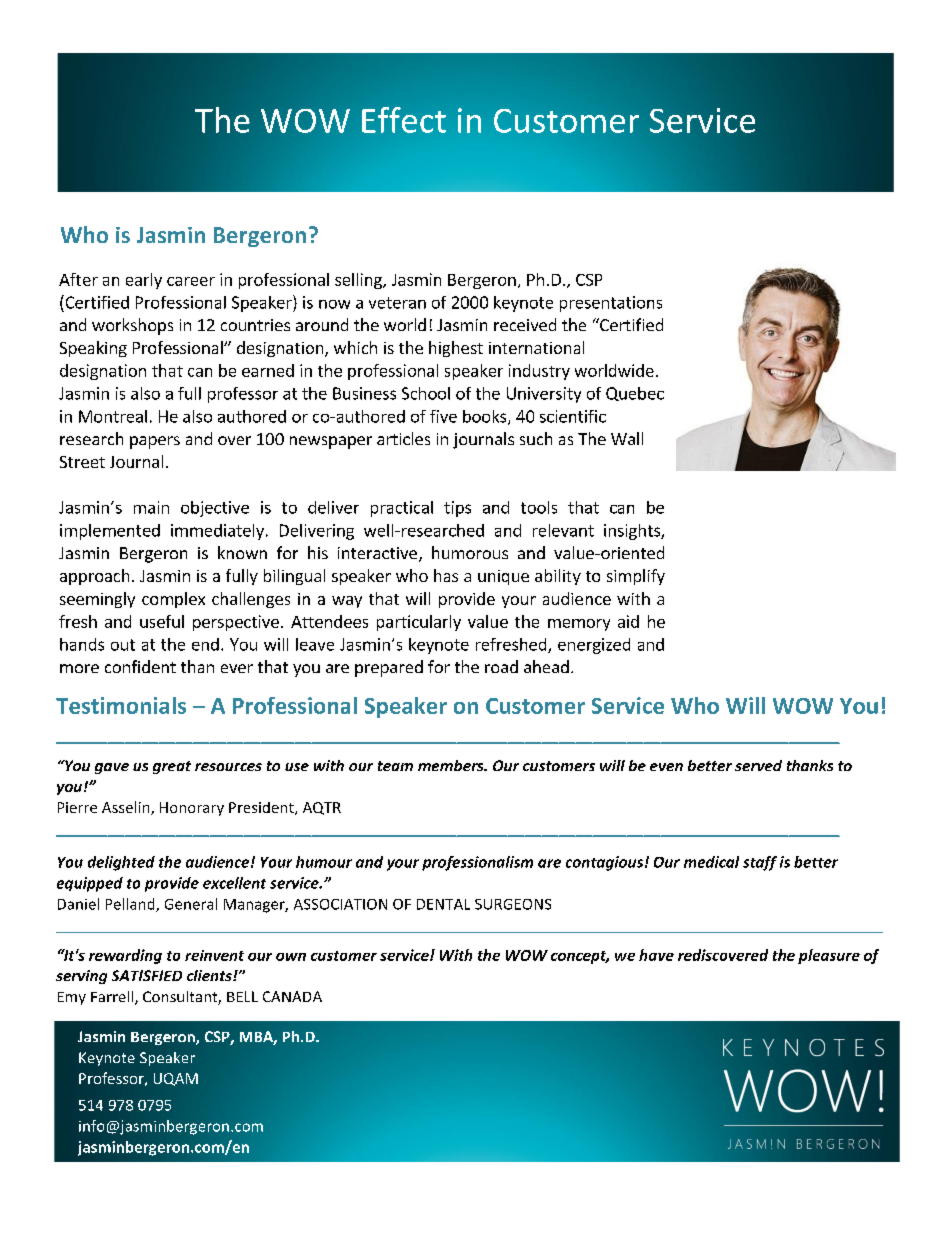 This screenshot has height=1233, width=952. What do you see at coordinates (611, 304) in the screenshot?
I see `presentations` at bounding box center [611, 304].
